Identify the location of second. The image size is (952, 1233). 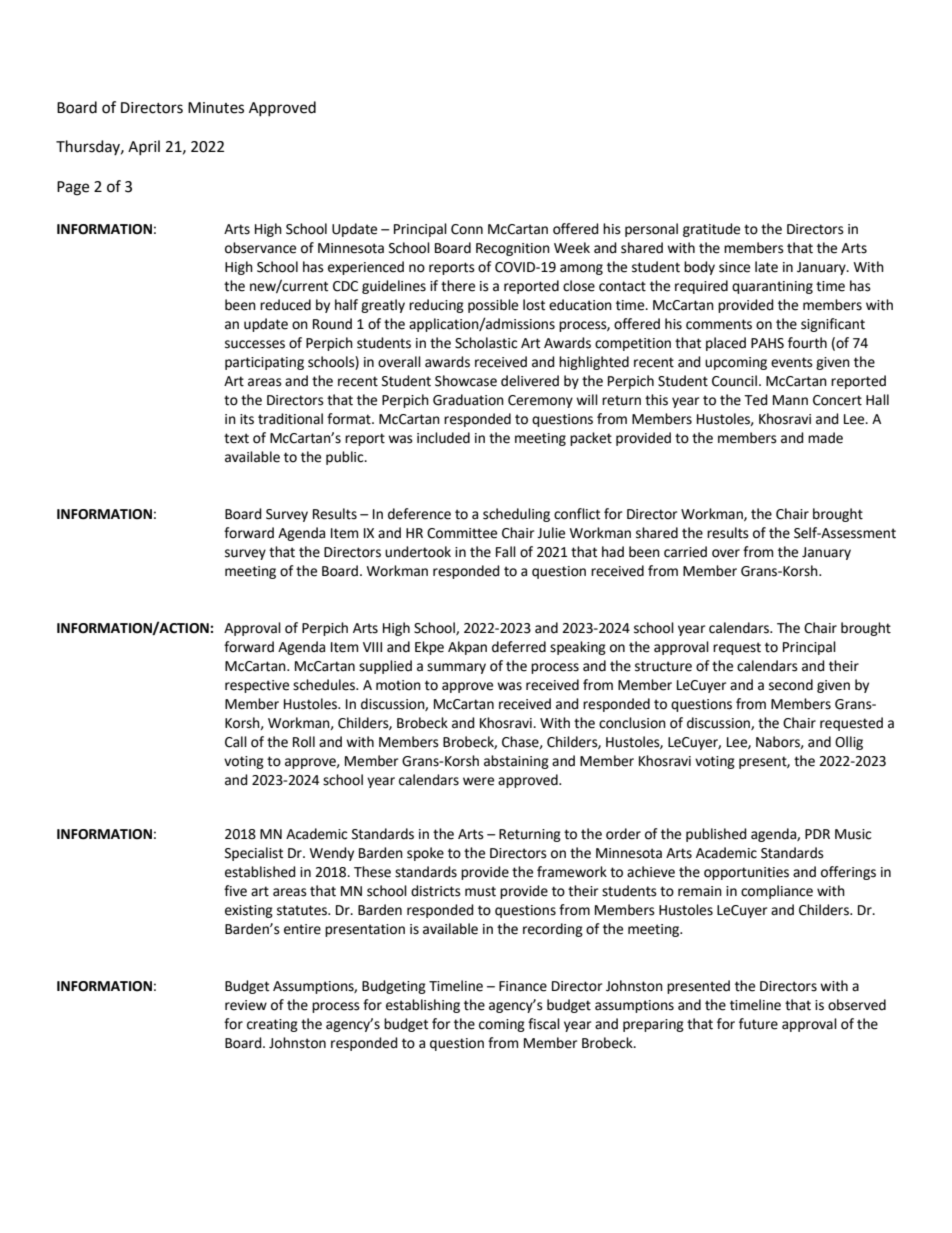
(791, 685).
